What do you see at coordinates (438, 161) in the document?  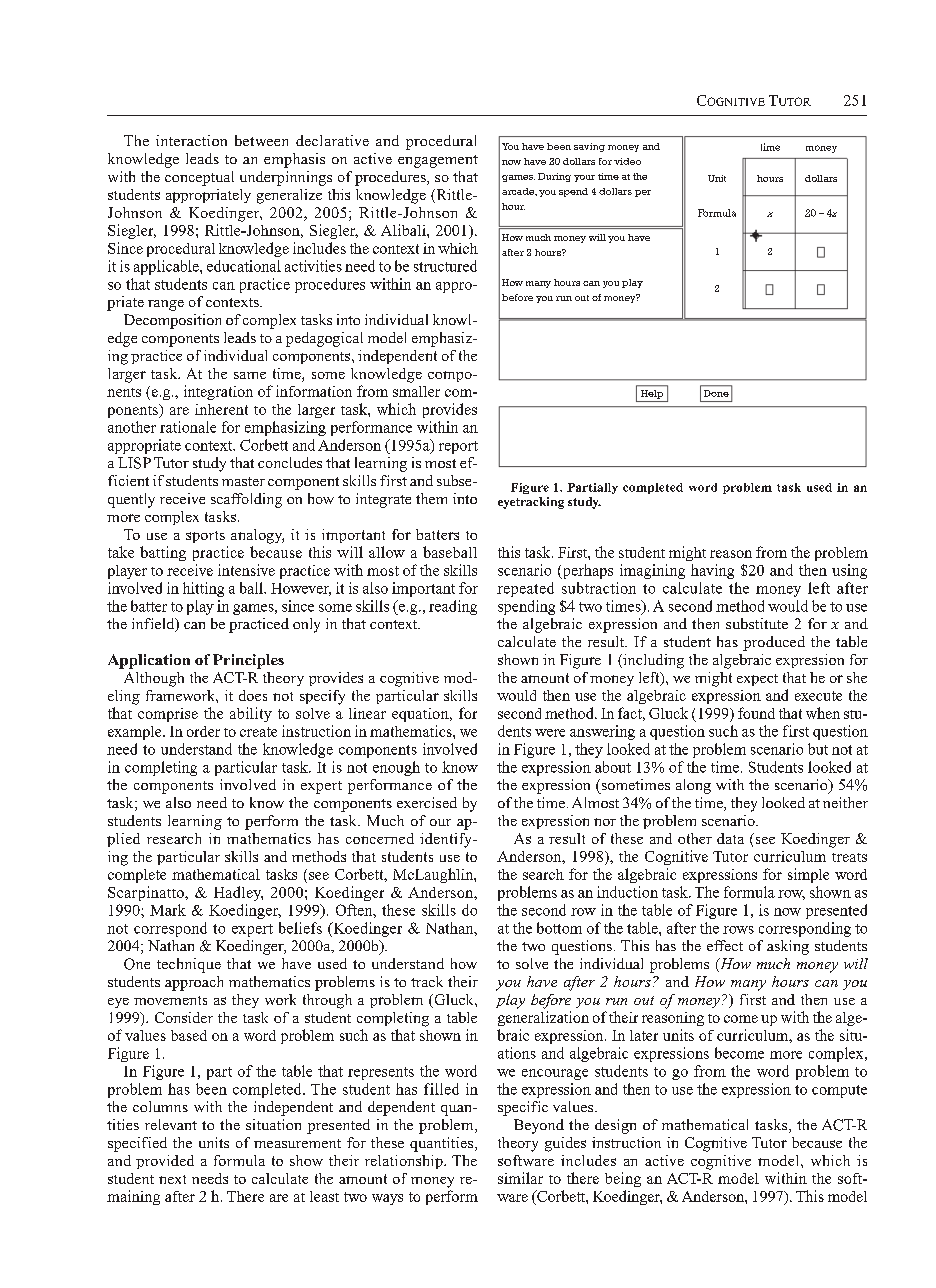 I see `engagement` at bounding box center [438, 161].
